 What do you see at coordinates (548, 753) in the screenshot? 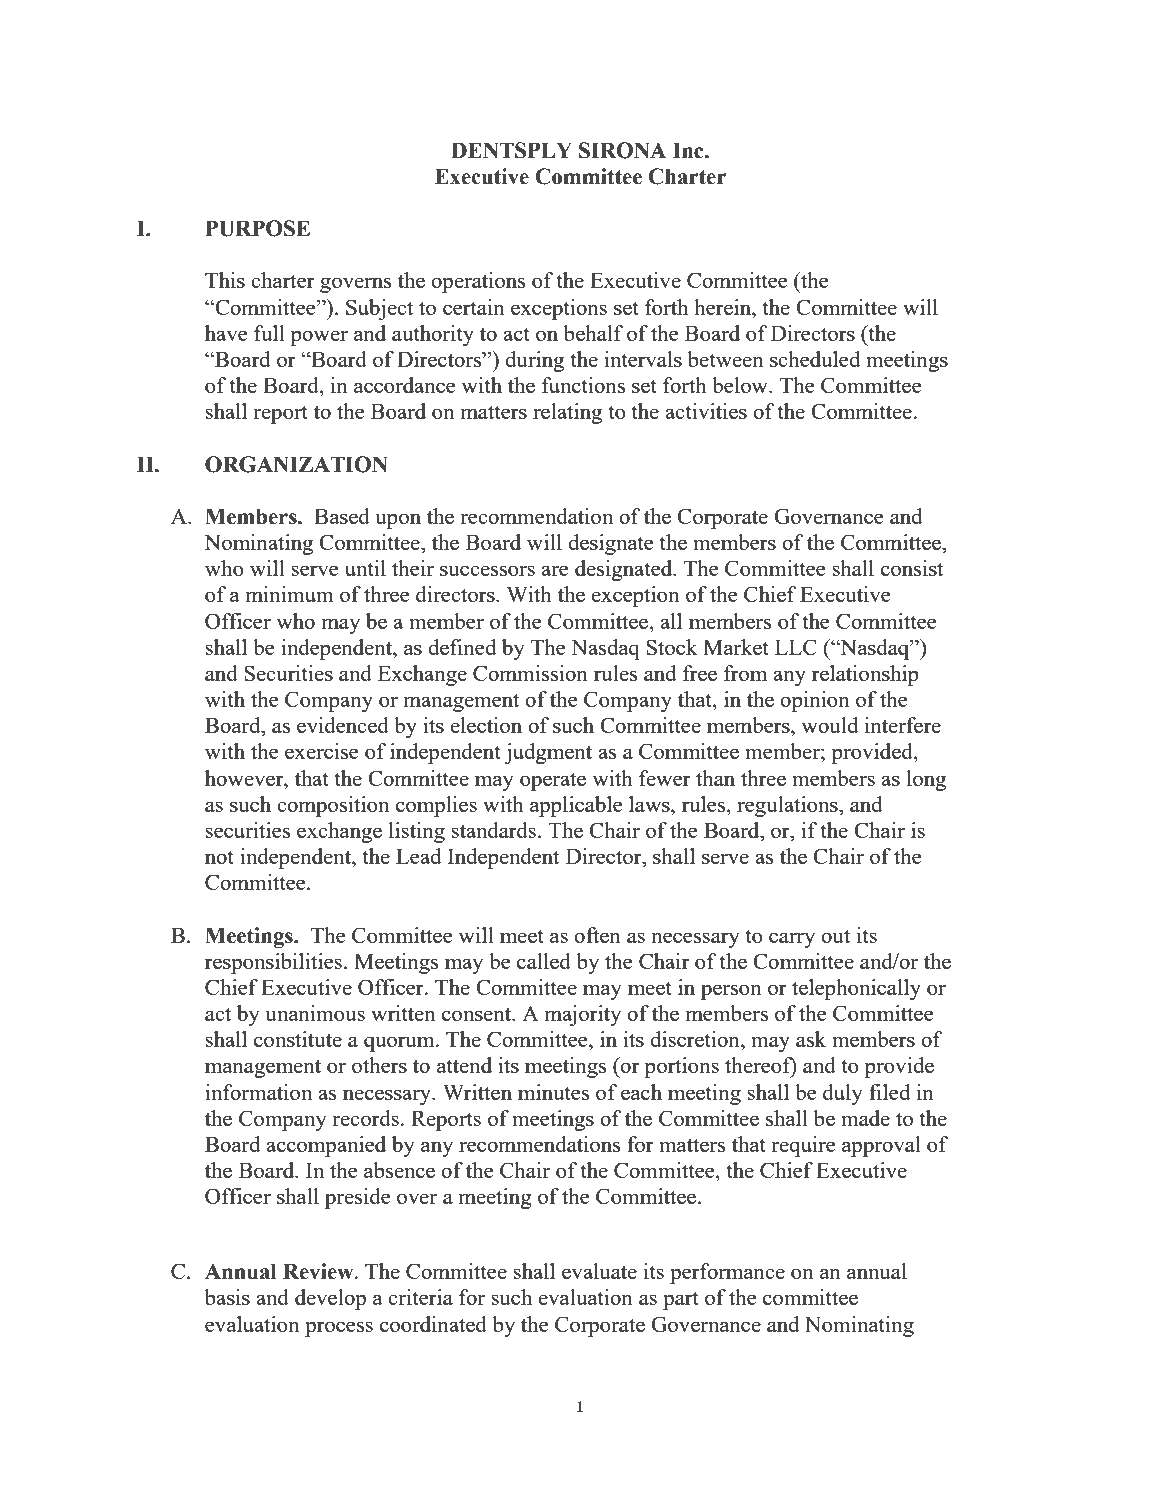
I see `judgment` at bounding box center [548, 753].
